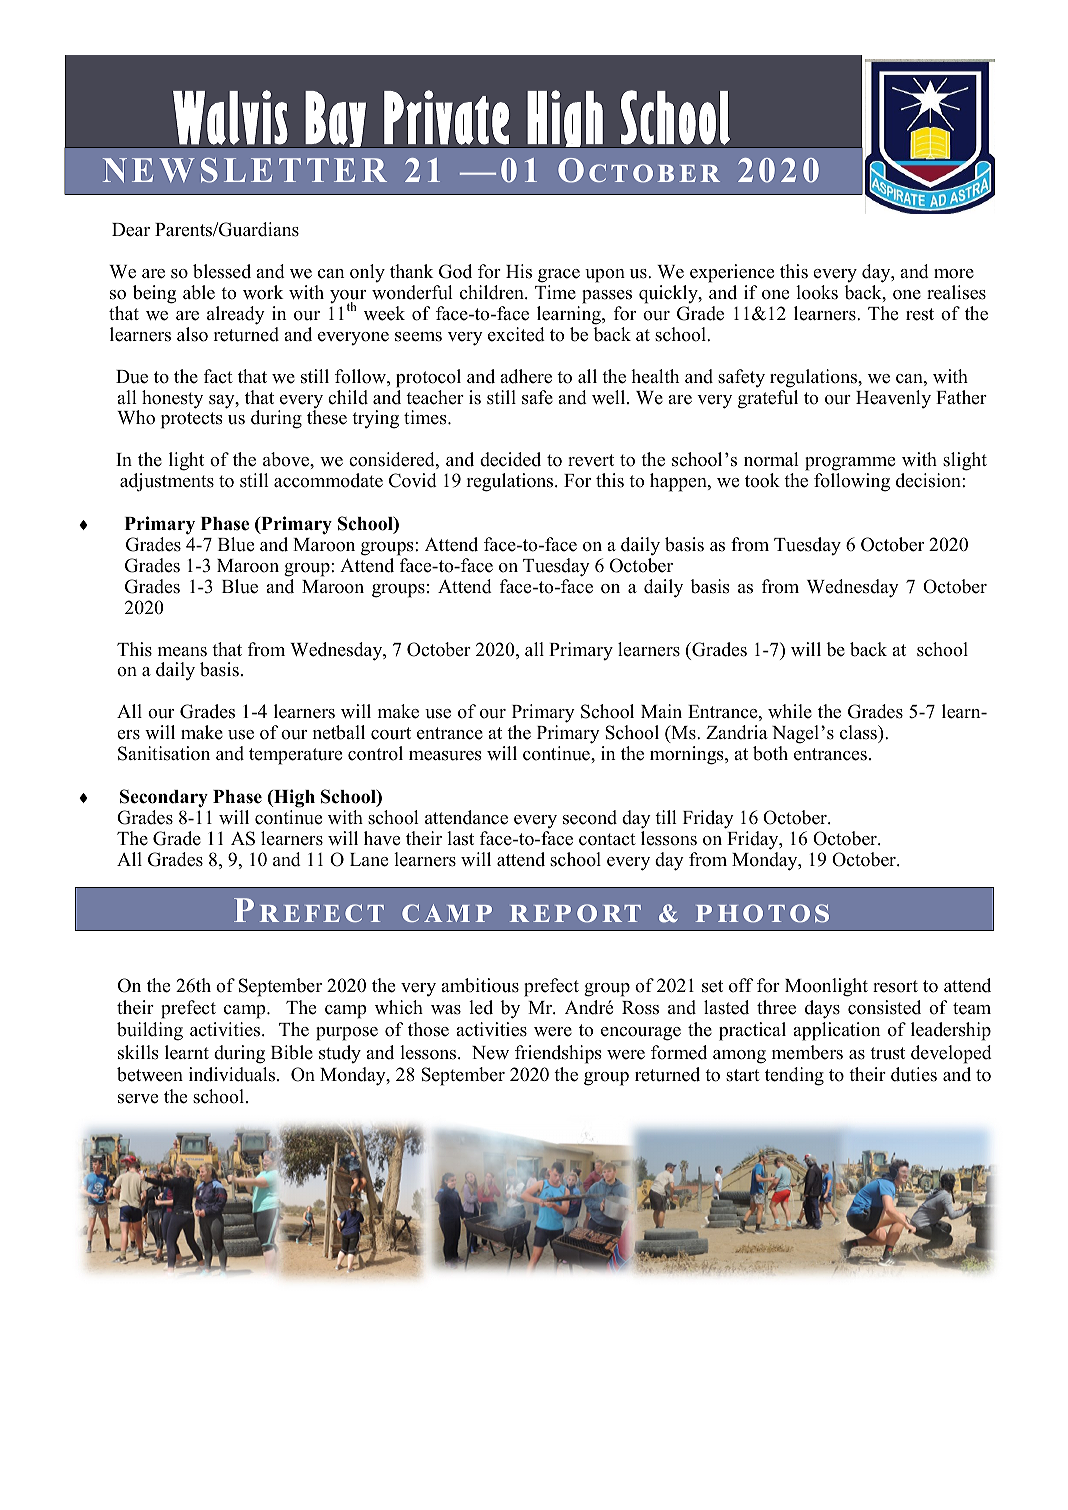 The height and width of the screenshot is (1510, 1068). What do you see at coordinates (230, 117) in the screenshot?
I see `Walvis` at bounding box center [230, 117].
